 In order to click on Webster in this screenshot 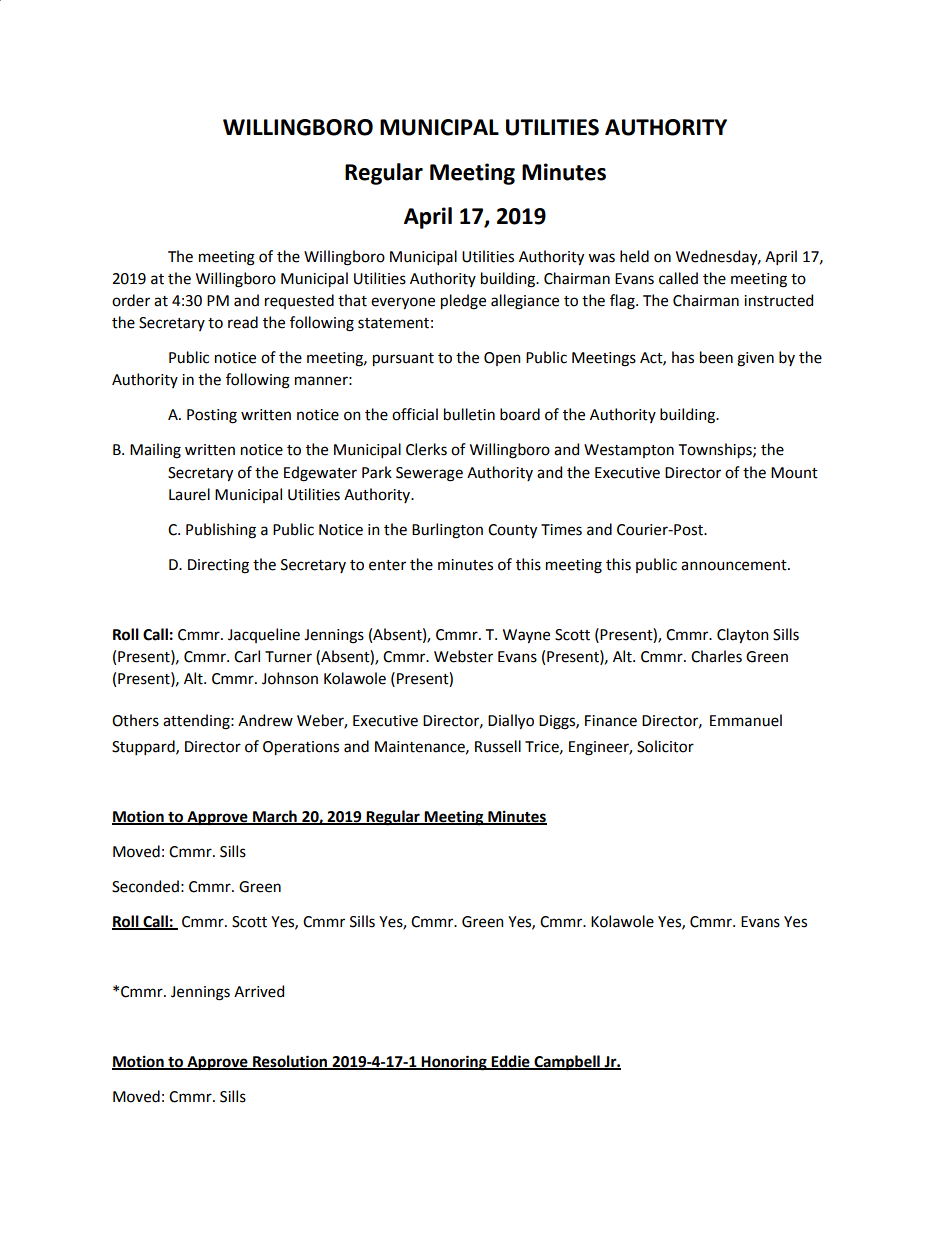, I will do `click(463, 656)`.
